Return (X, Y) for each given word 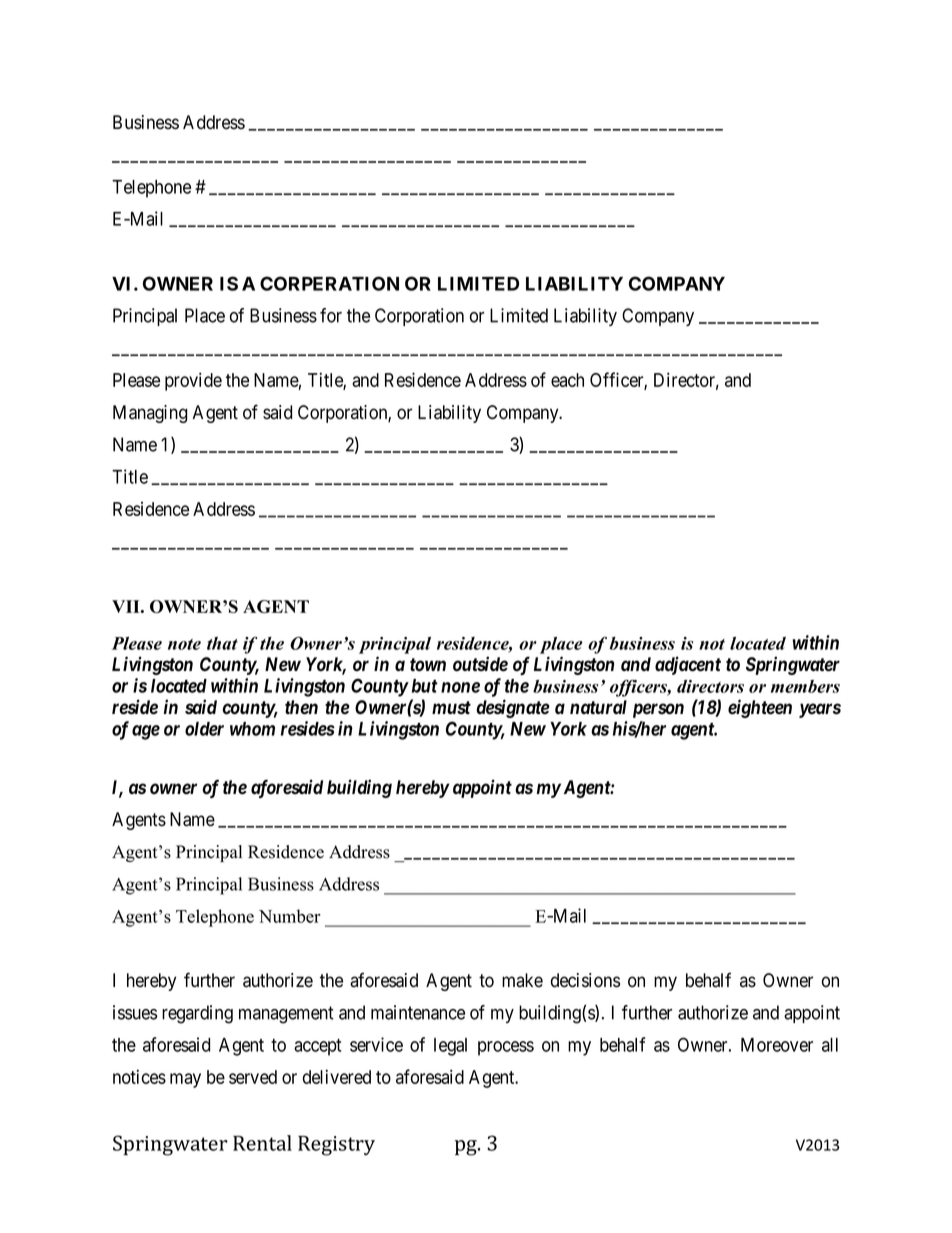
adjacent (688, 665)
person (658, 710)
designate (513, 708)
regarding (197, 1014)
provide (193, 381)
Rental (262, 1143)
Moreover (777, 1045)
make (522, 980)
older (204, 729)
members (805, 686)
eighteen (760, 708)
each (567, 380)
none (460, 687)
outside (480, 664)
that (222, 643)
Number (290, 916)
